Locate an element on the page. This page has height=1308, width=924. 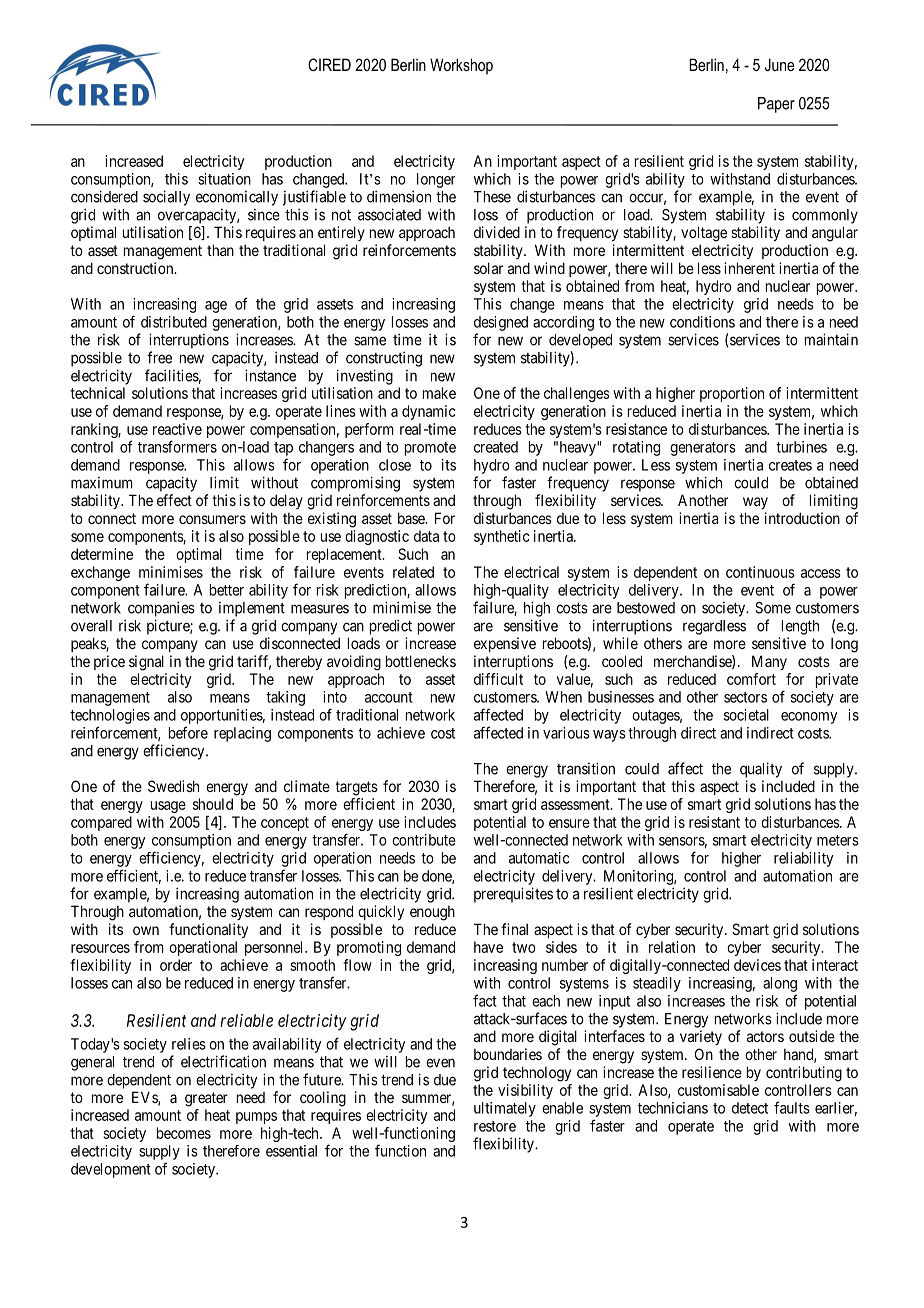
created is located at coordinates (496, 447).
